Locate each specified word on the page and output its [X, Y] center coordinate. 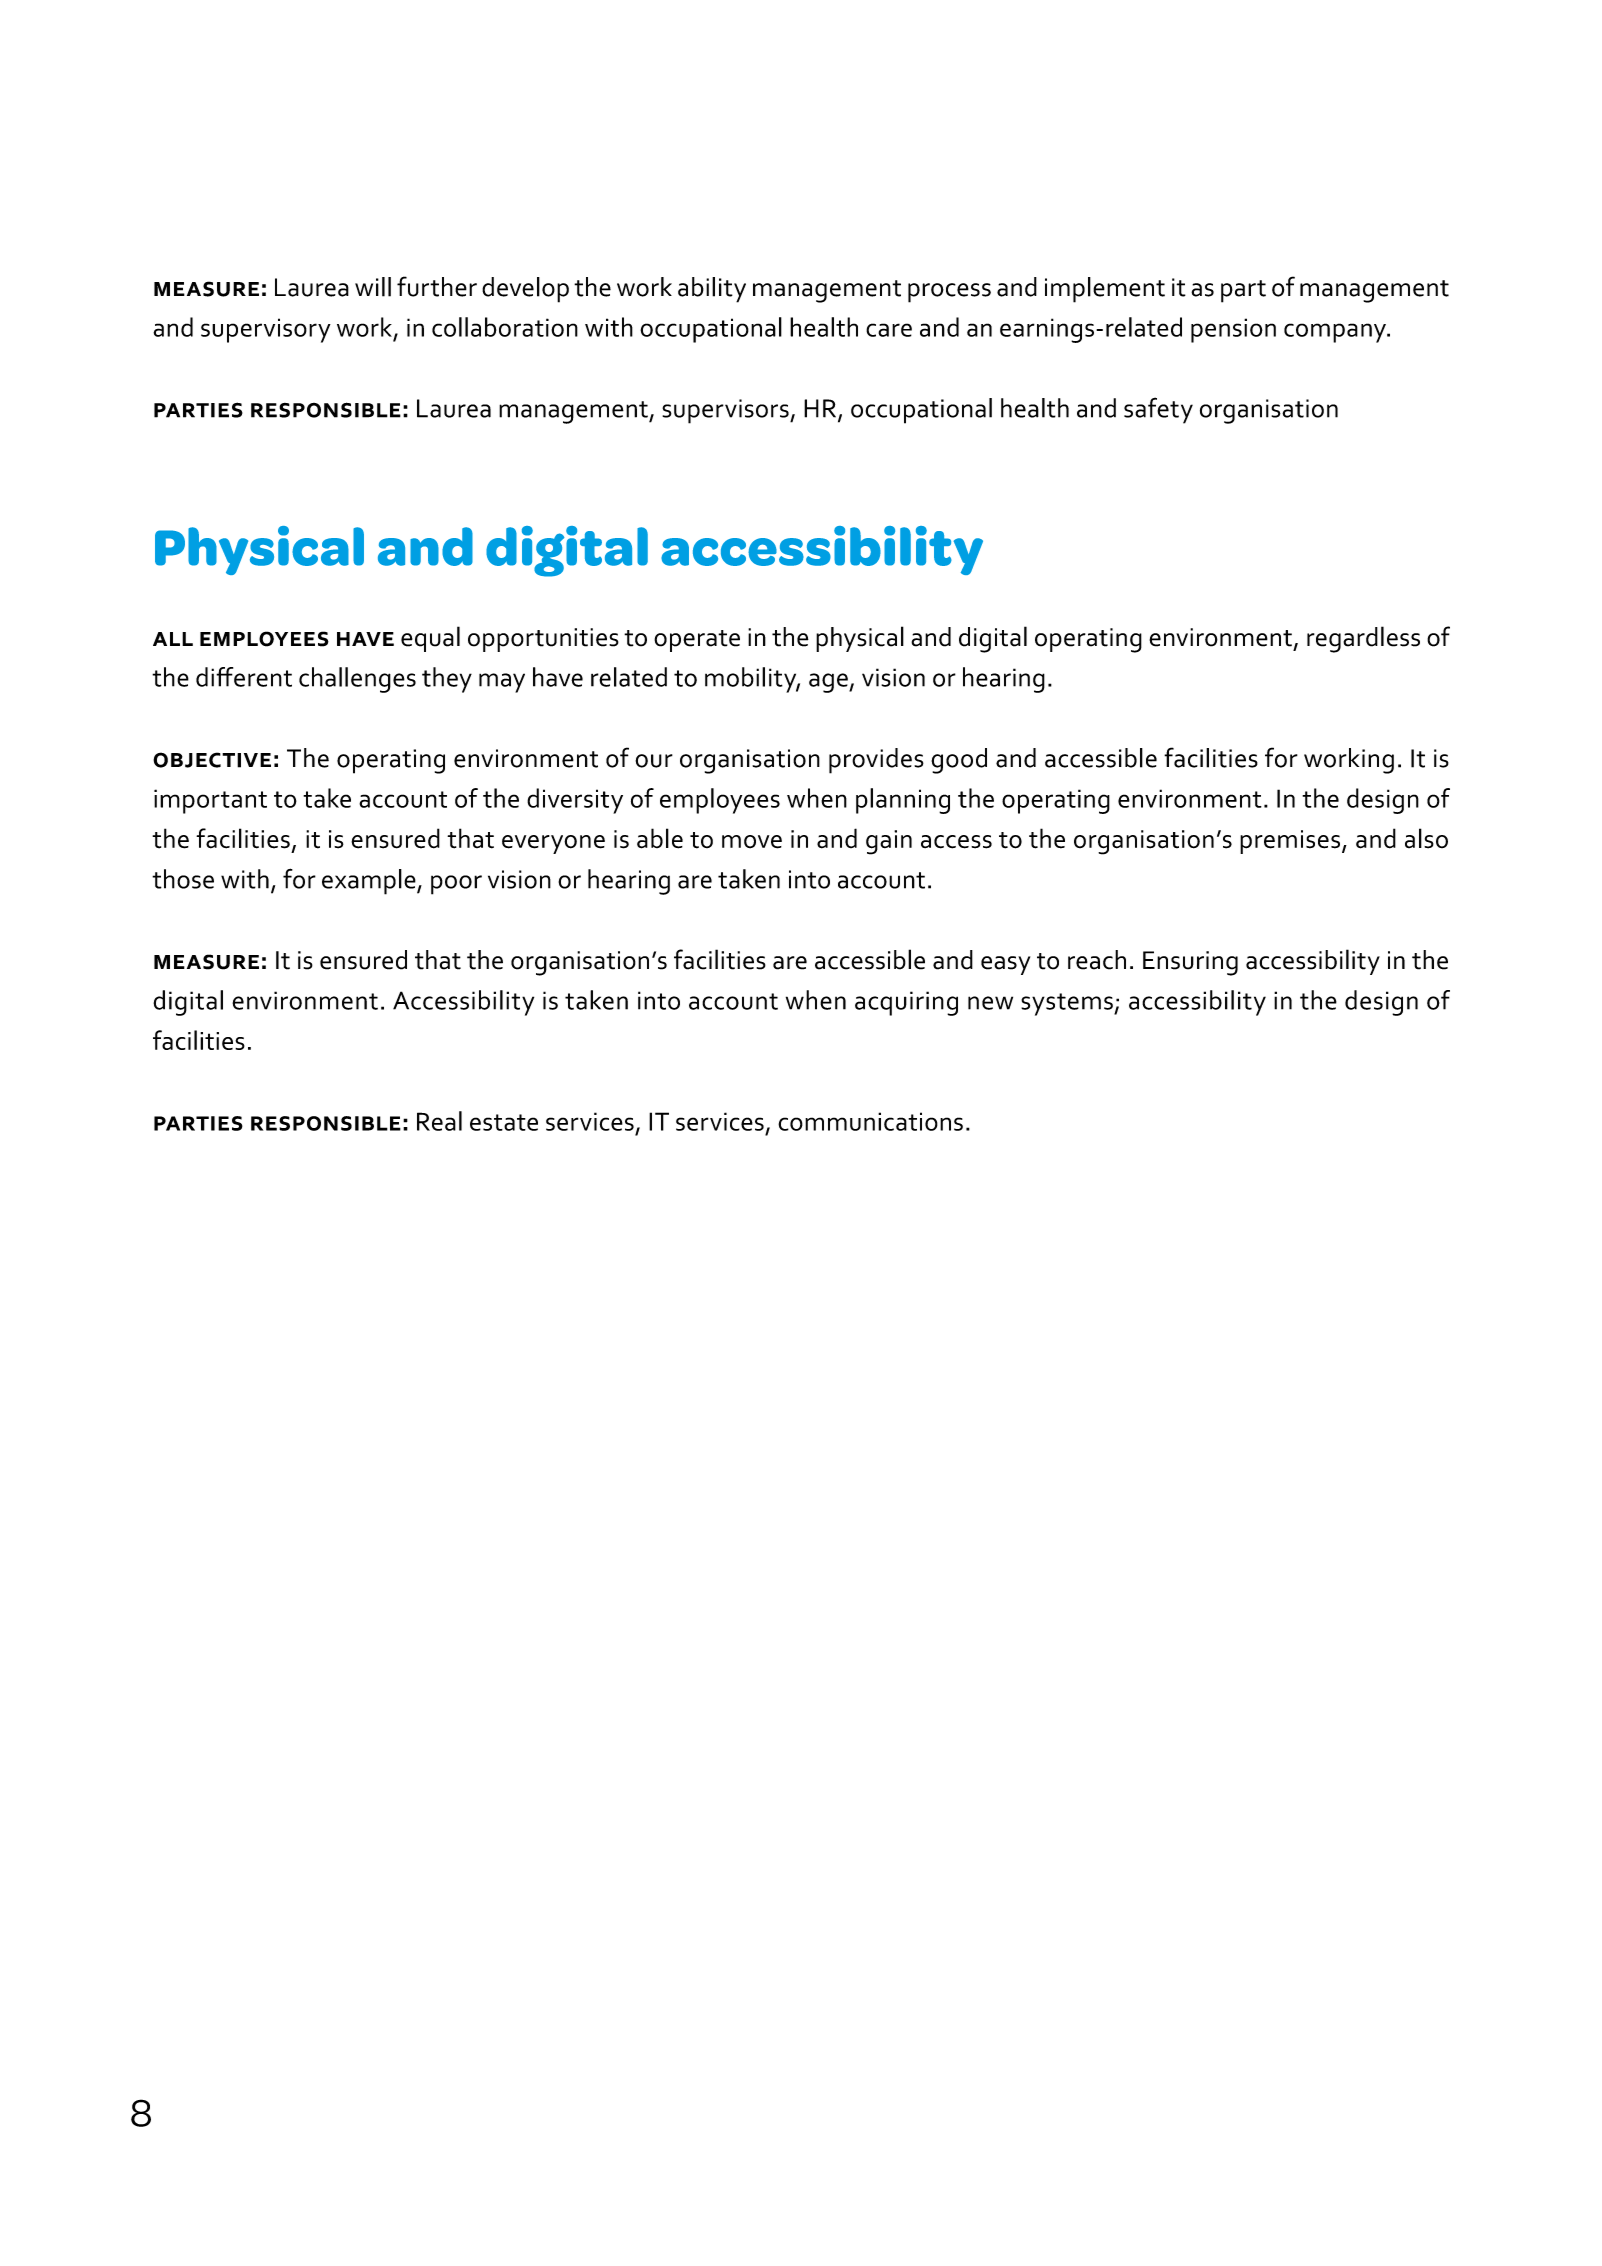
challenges [357, 680]
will [373, 287]
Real [439, 1121]
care [889, 330]
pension [1233, 330]
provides [876, 761]
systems [1068, 1004]
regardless [1363, 639]
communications [870, 1121]
